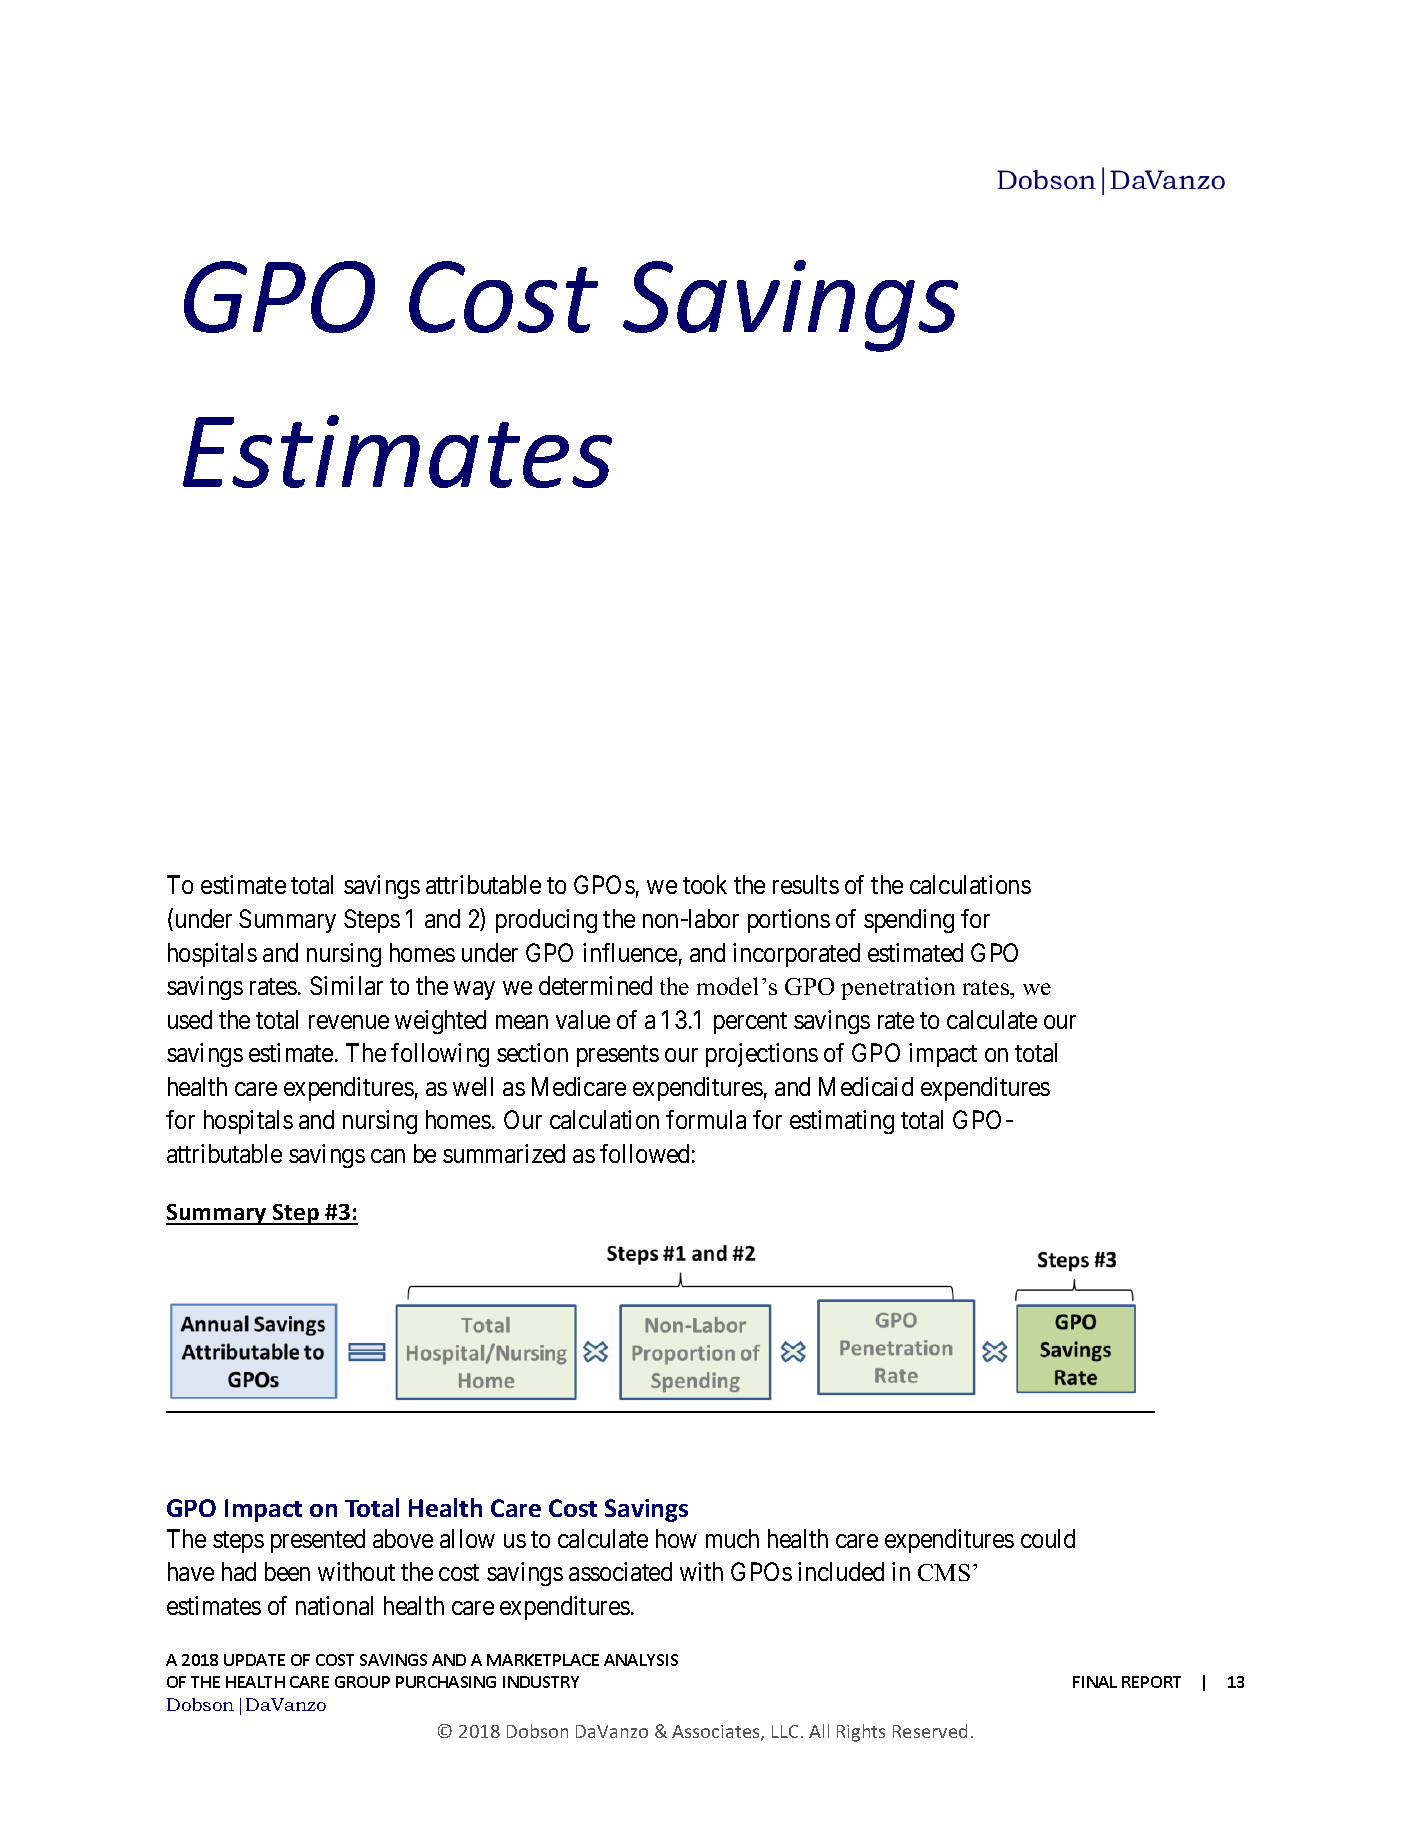 Image resolution: width=1412 pixels, height=1827 pixels. Describe the element at coordinates (705, 884) in the image. I see `took` at that location.
